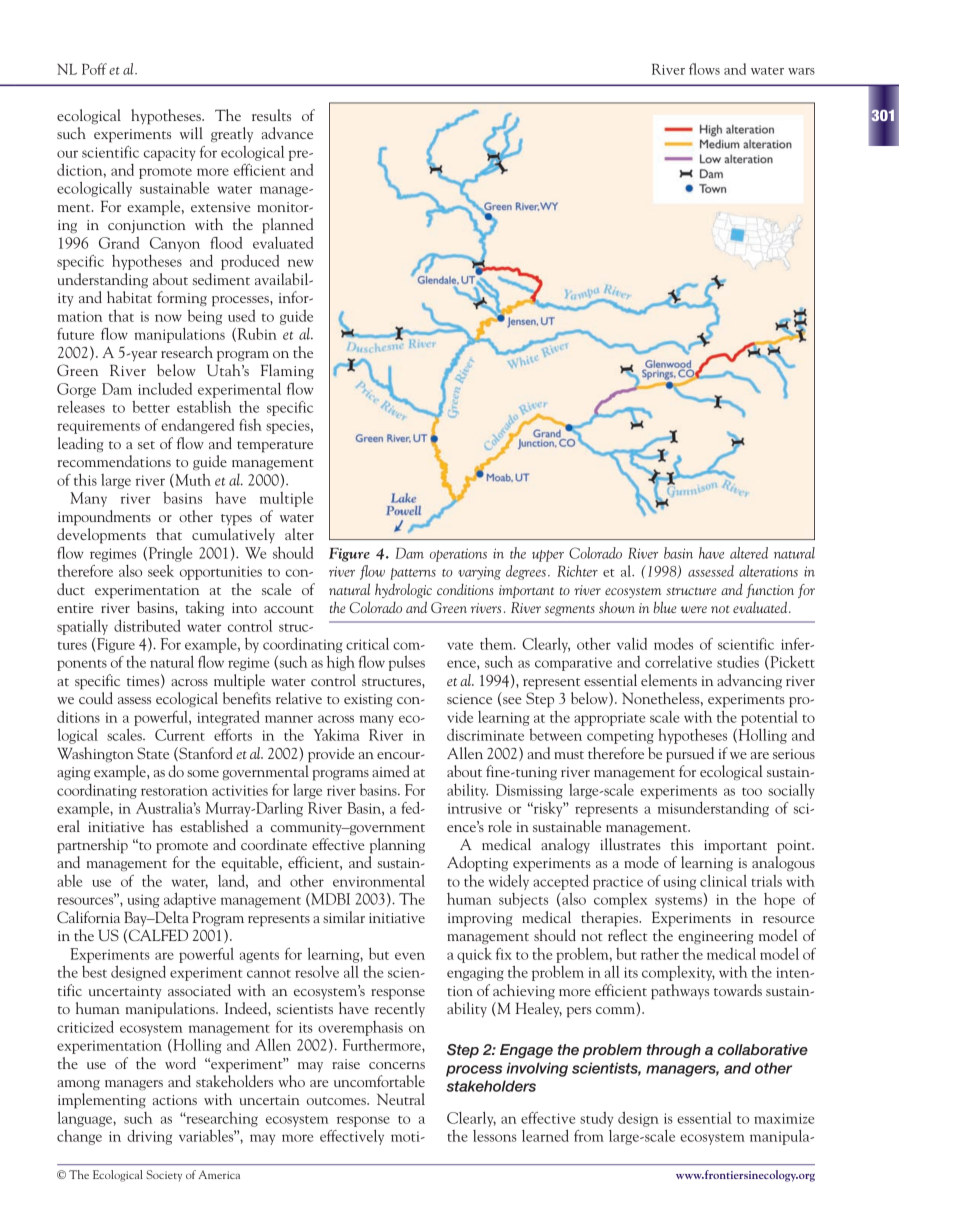 The image size is (957, 1232). What do you see at coordinates (191, 133) in the screenshot?
I see `will` at bounding box center [191, 133].
